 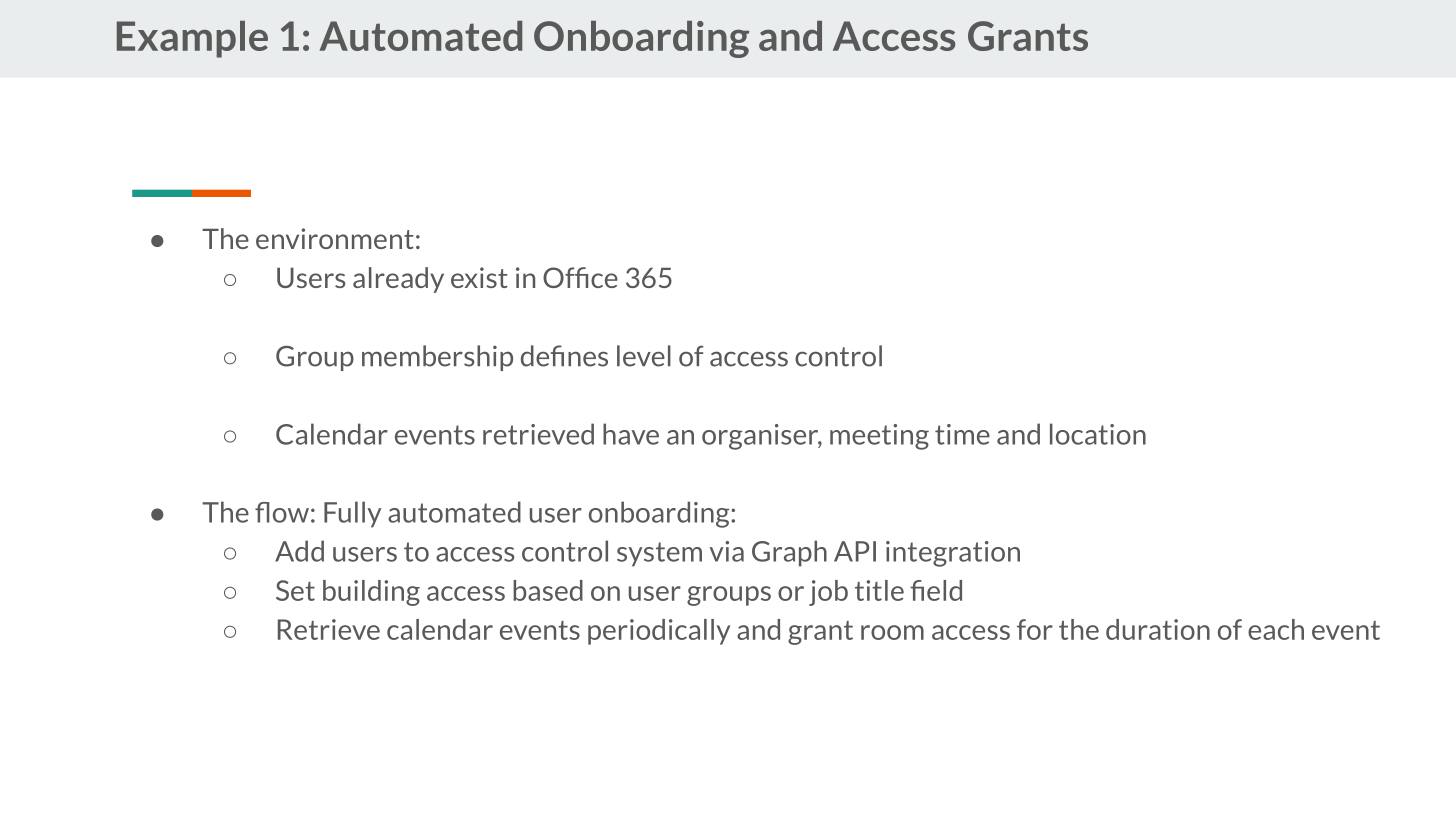 What do you see at coordinates (1098, 434) in the screenshot?
I see `location` at bounding box center [1098, 434].
